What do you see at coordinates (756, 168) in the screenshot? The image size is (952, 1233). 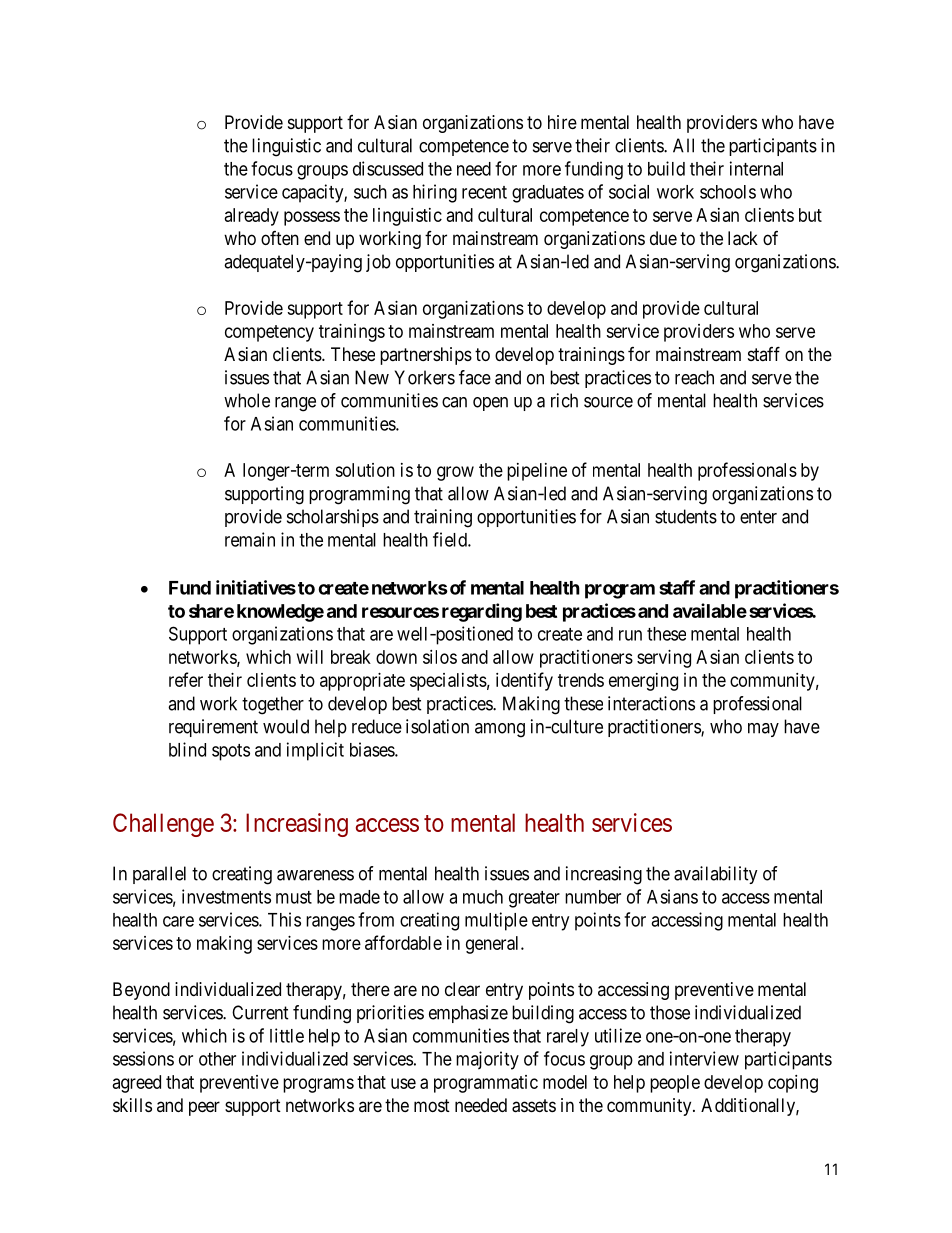 I see `internal` at bounding box center [756, 168].
